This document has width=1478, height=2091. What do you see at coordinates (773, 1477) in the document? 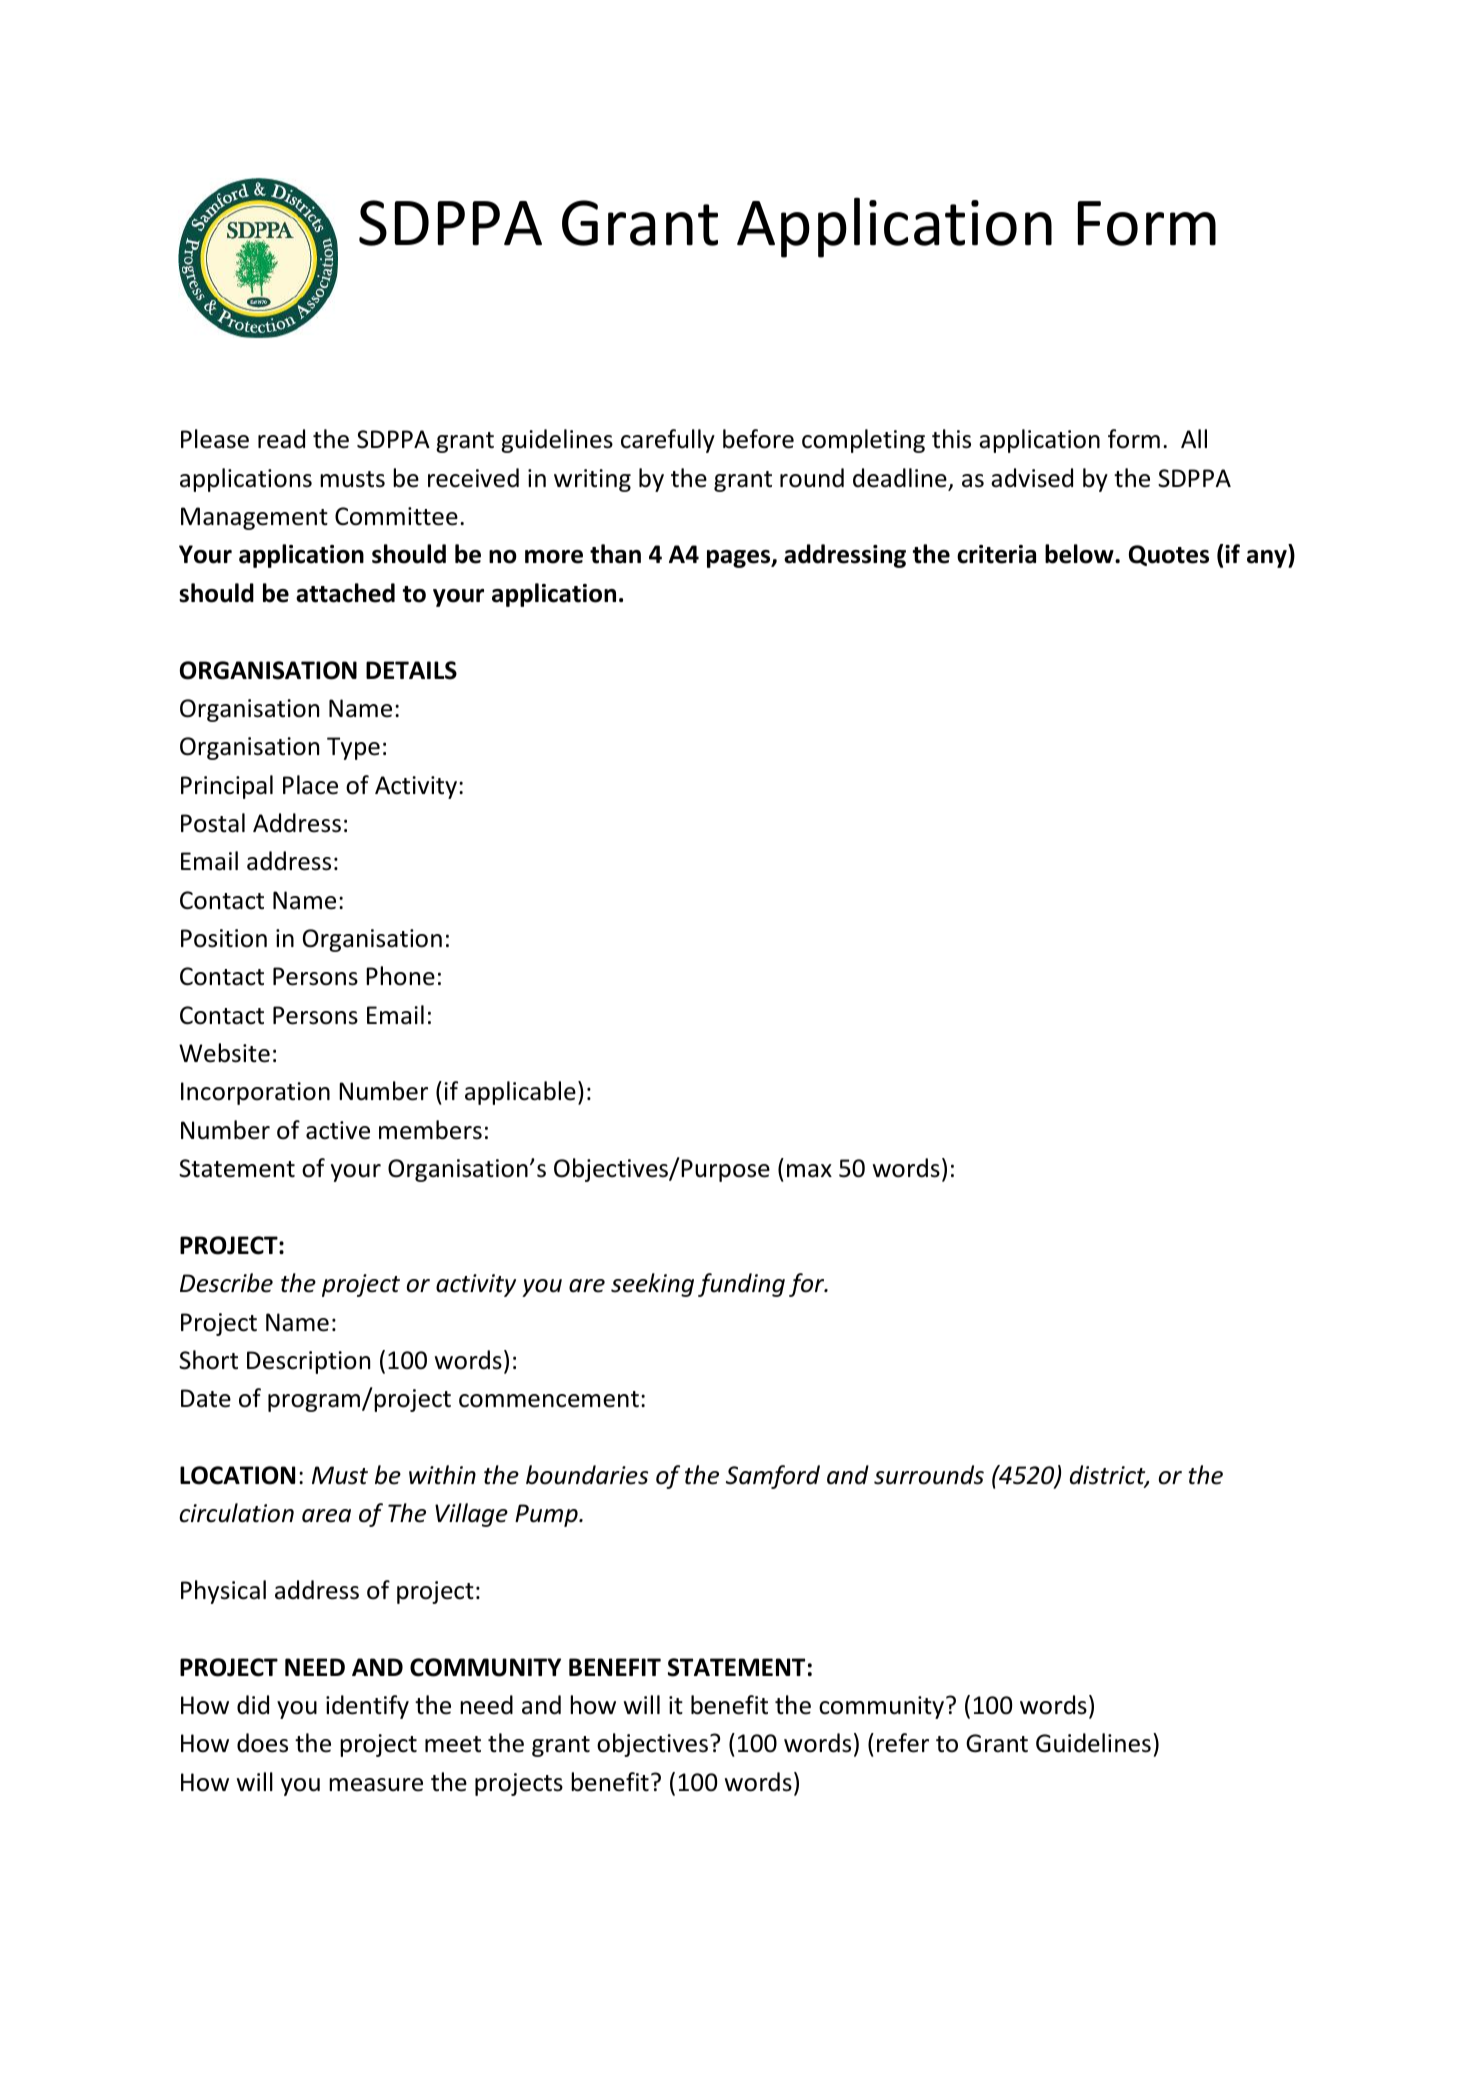
I see `Samford` at bounding box center [773, 1477].
